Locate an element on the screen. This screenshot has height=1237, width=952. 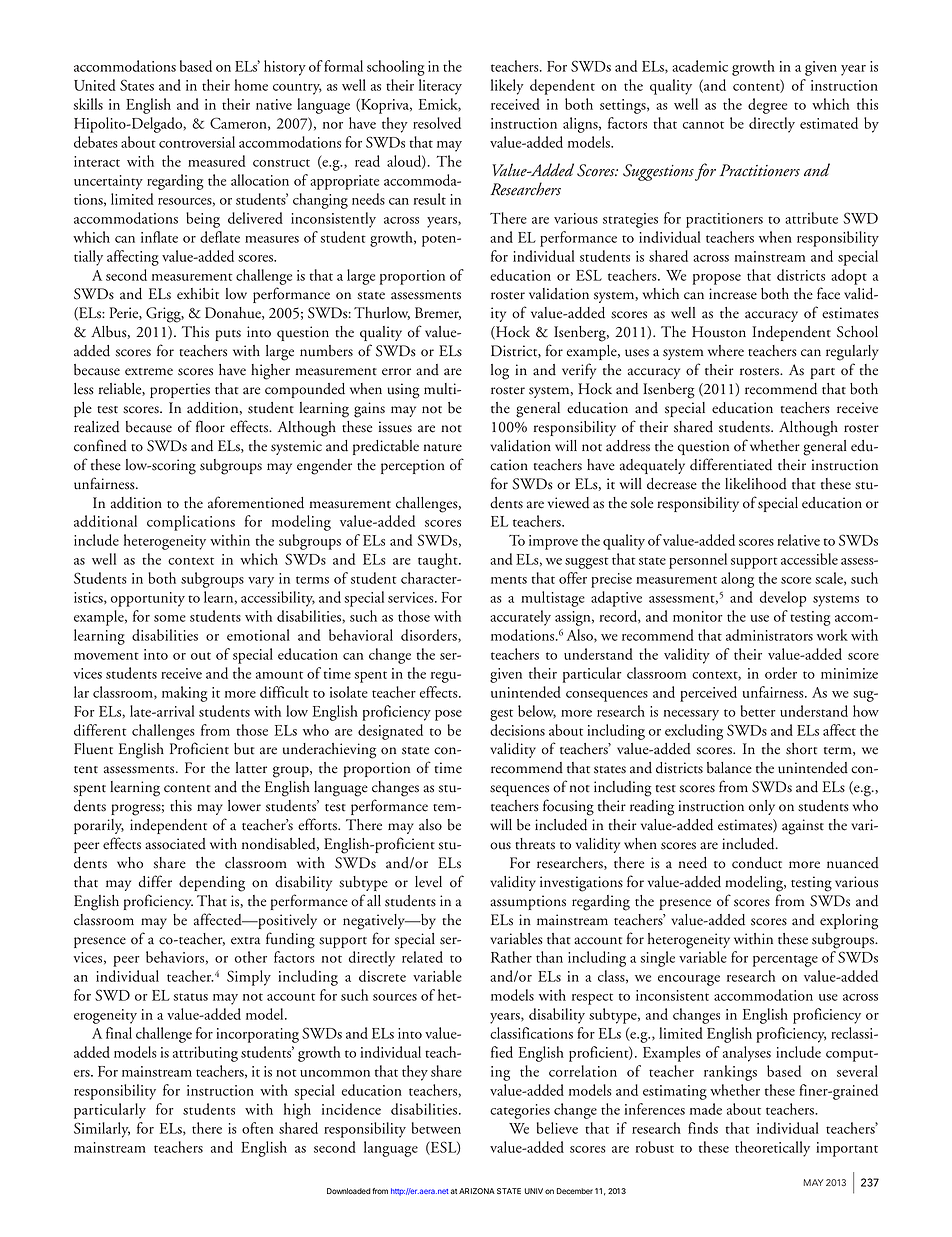
floor is located at coordinates (210, 426).
